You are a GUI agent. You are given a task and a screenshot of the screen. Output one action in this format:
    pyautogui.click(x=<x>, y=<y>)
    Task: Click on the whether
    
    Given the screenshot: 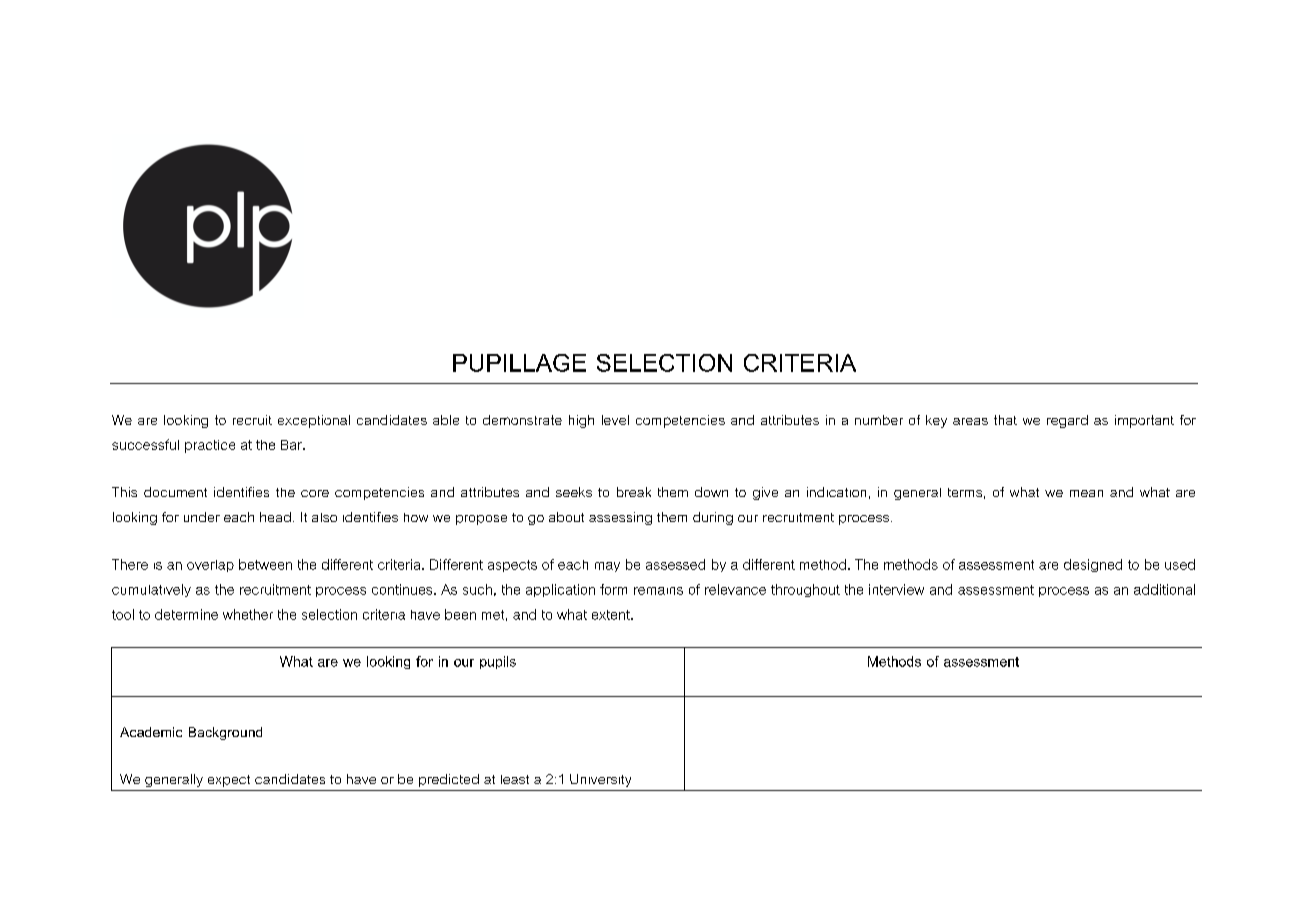 What is the action you would take?
    pyautogui.click(x=248, y=614)
